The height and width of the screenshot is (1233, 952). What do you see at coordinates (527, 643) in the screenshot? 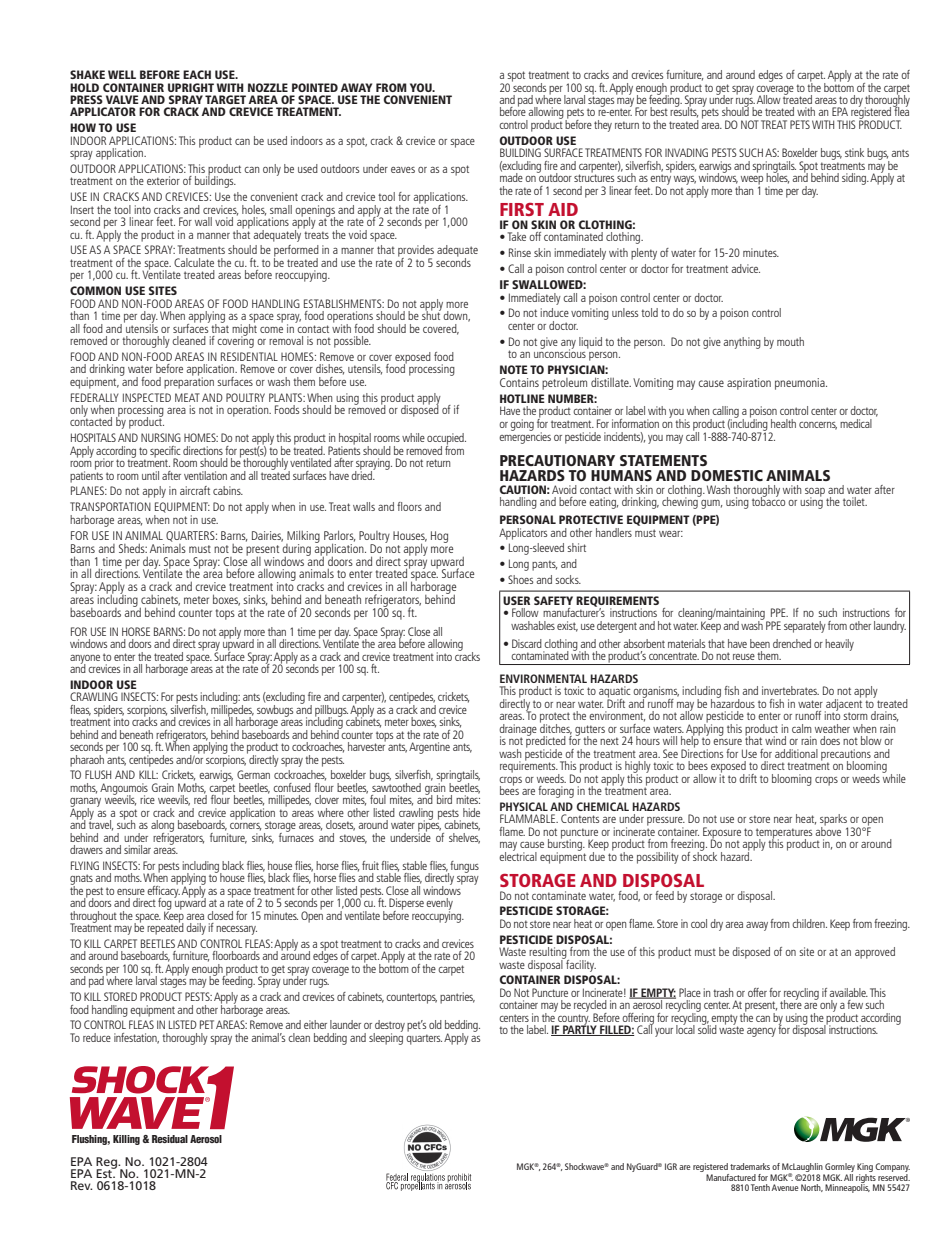
I see `Discard` at bounding box center [527, 643].
